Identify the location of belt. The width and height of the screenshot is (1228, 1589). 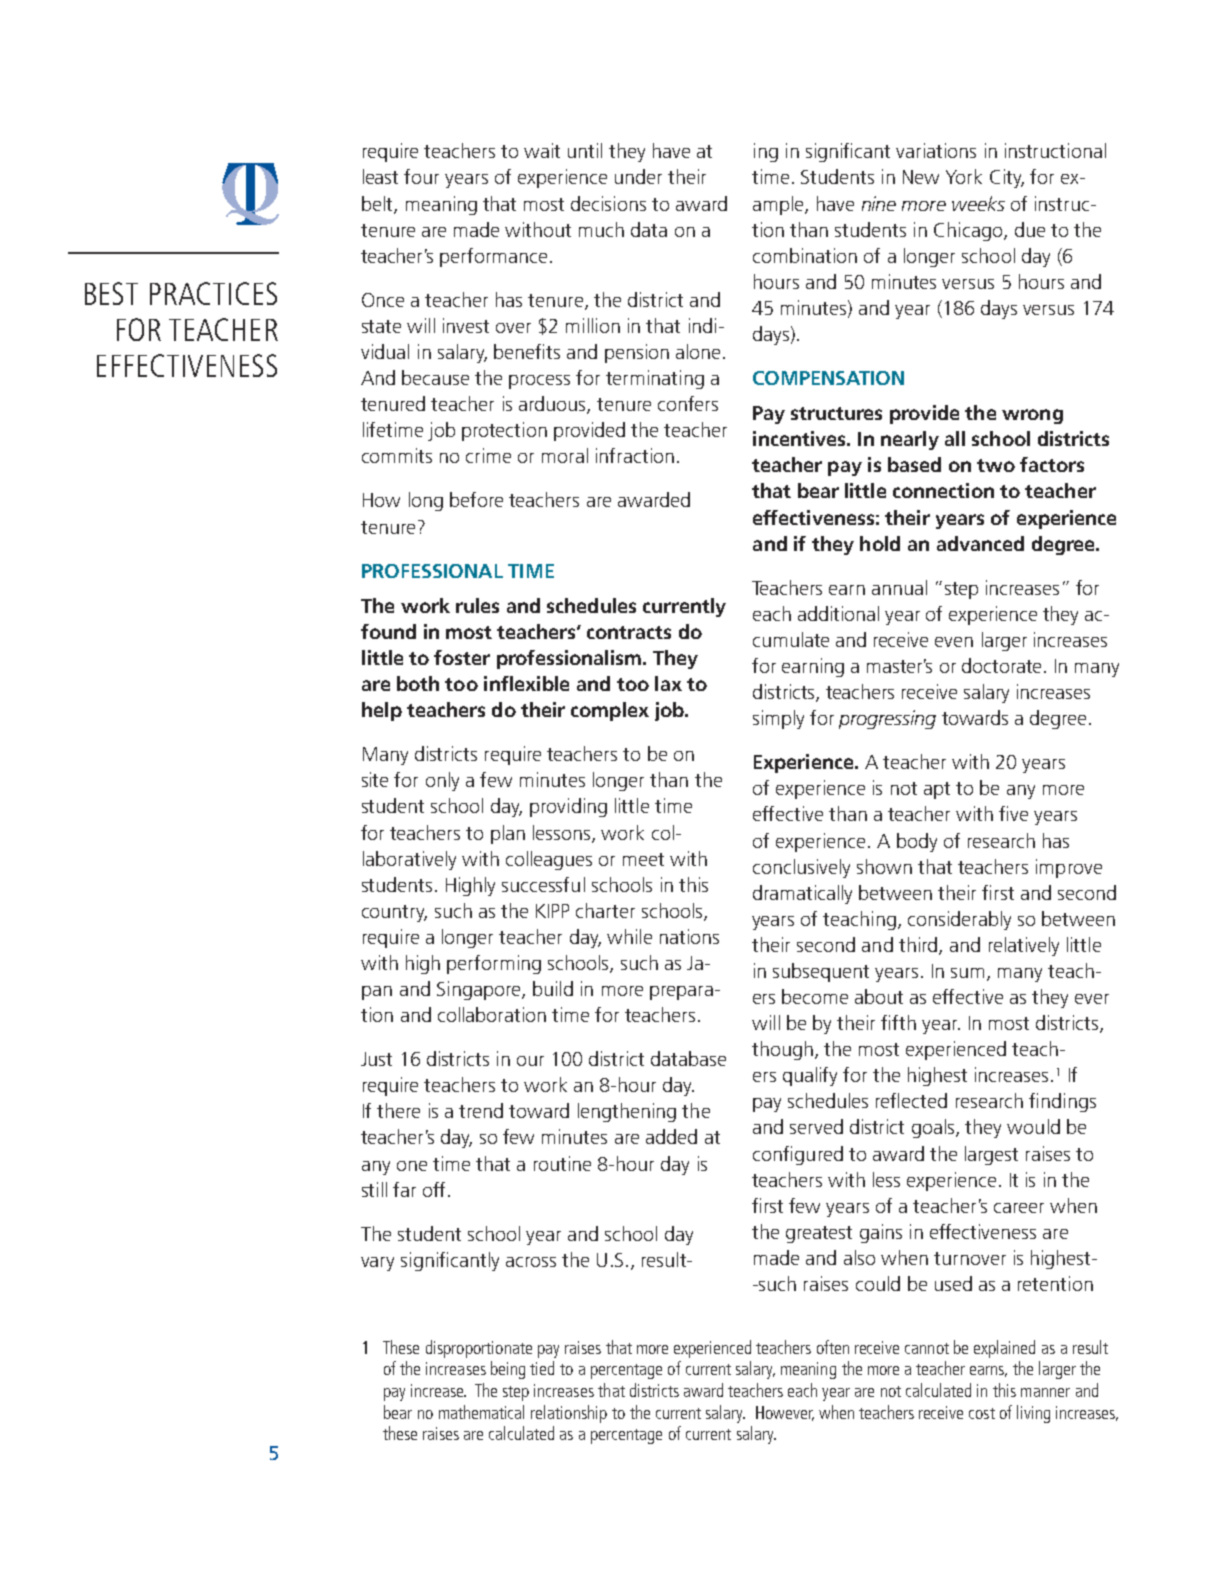
(378, 204).
